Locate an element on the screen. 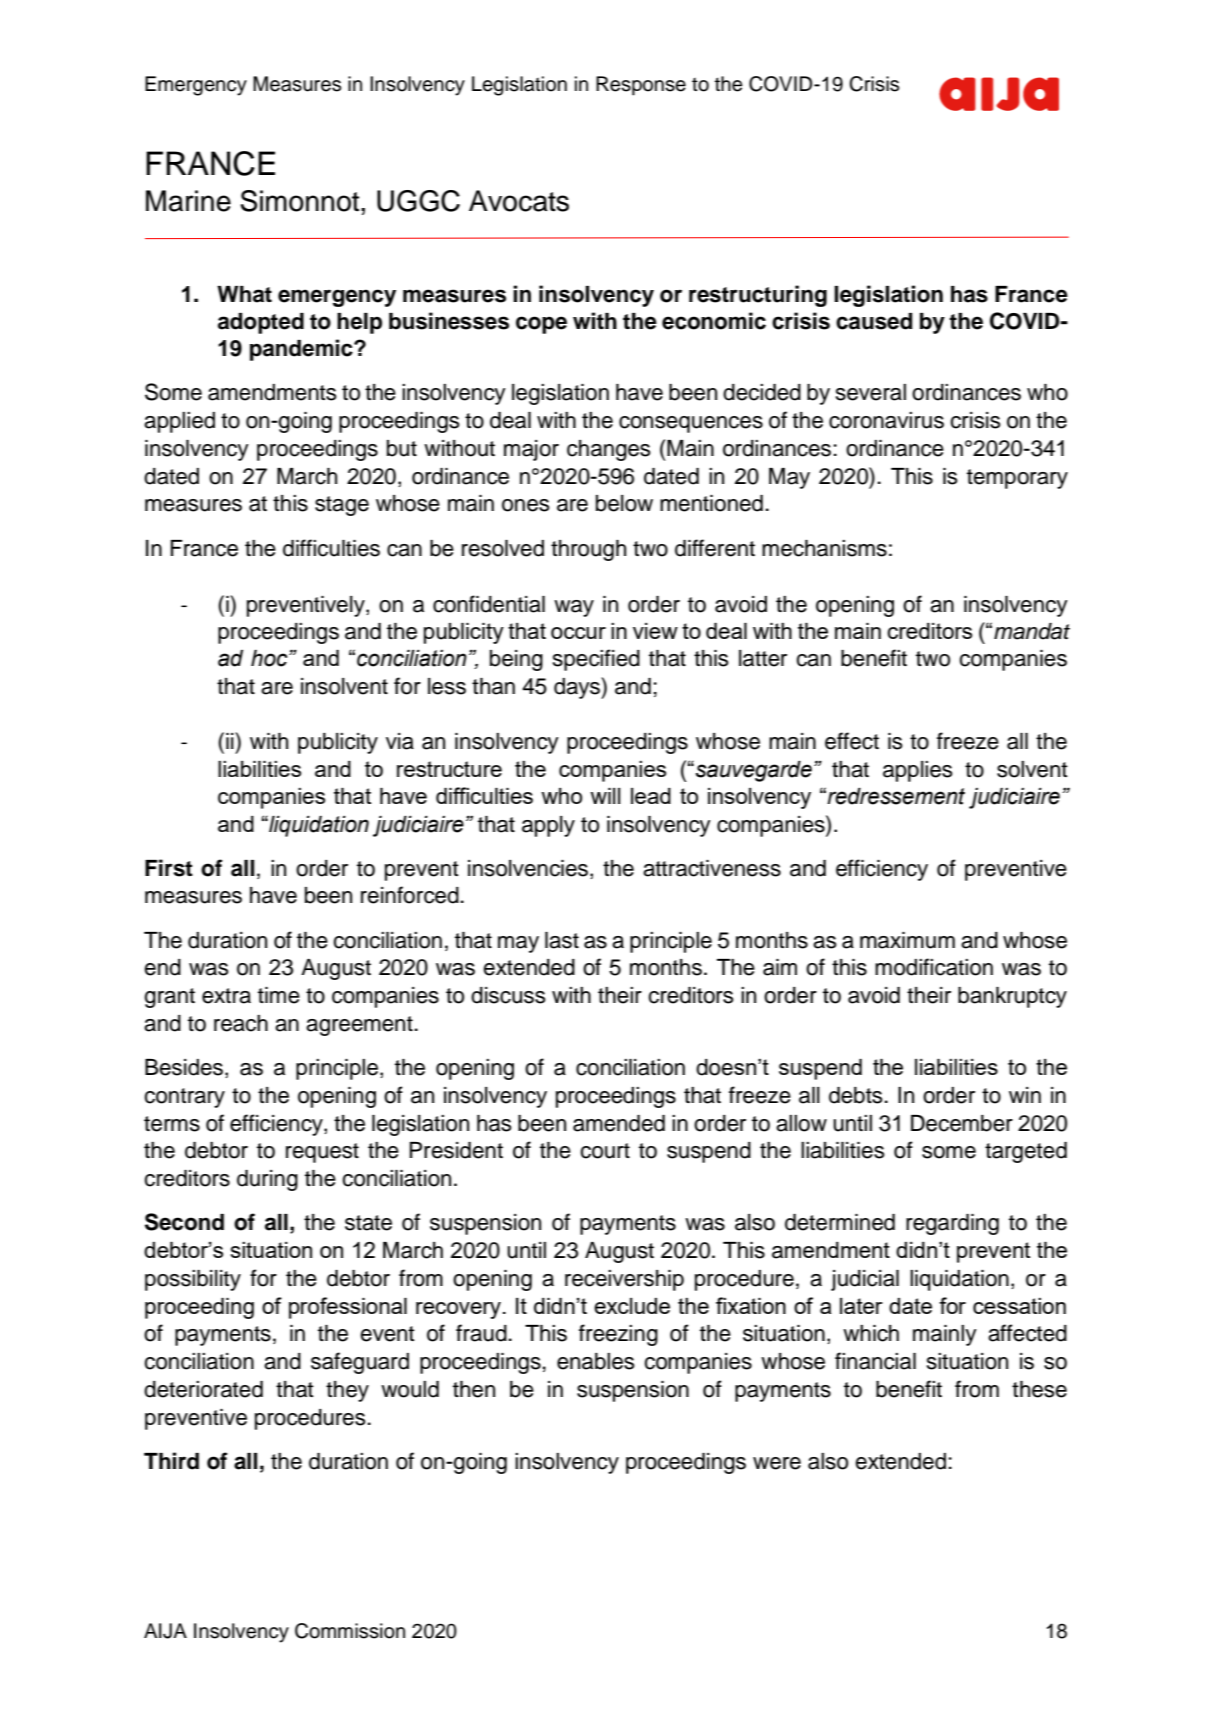  First is located at coordinates (169, 868).
